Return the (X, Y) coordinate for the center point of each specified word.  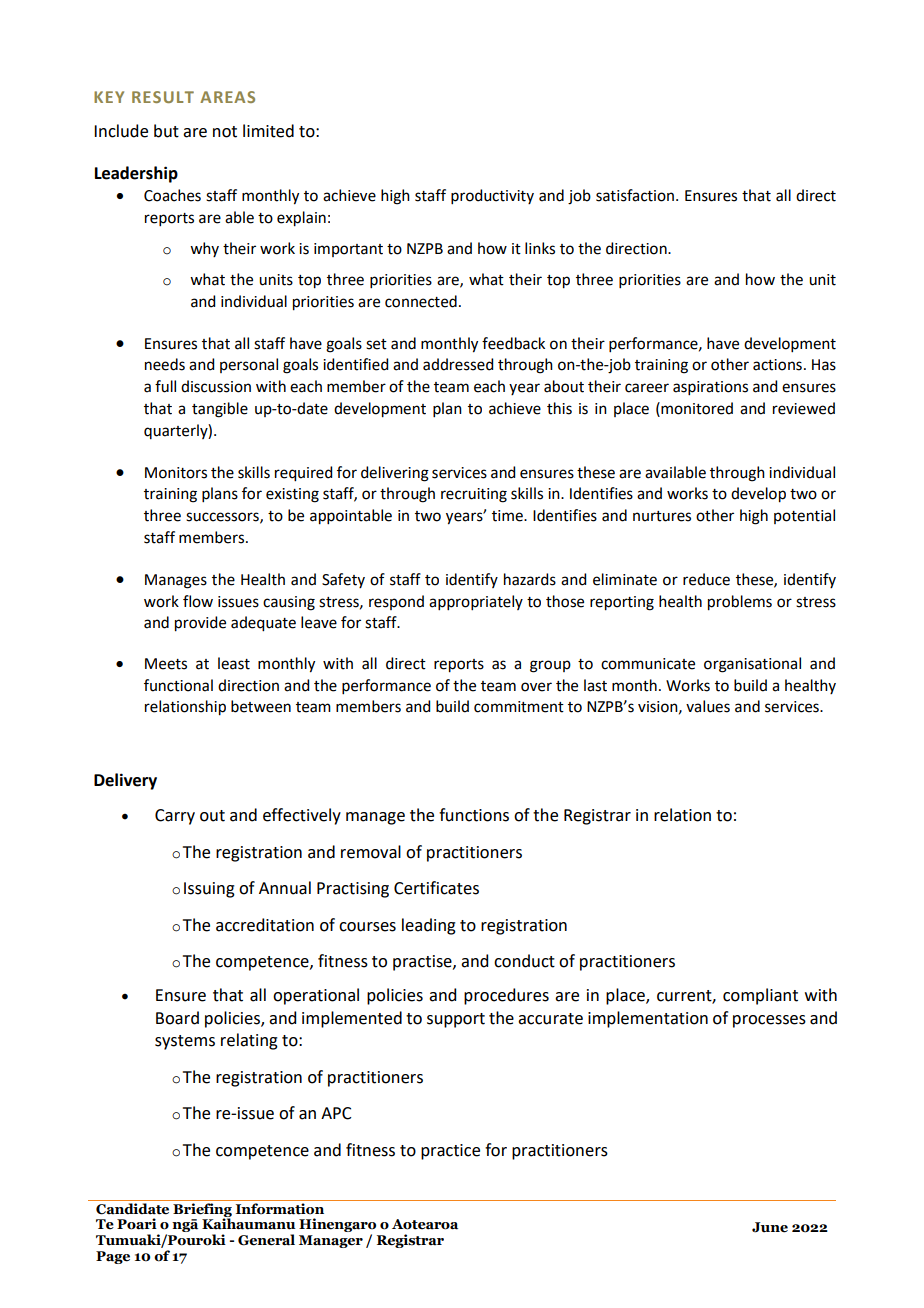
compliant (760, 996)
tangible (220, 410)
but (166, 131)
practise (423, 963)
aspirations (710, 388)
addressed (458, 364)
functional (178, 685)
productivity (492, 196)
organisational (752, 665)
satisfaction (636, 195)
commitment (519, 707)
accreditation (265, 925)
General (266, 1240)
